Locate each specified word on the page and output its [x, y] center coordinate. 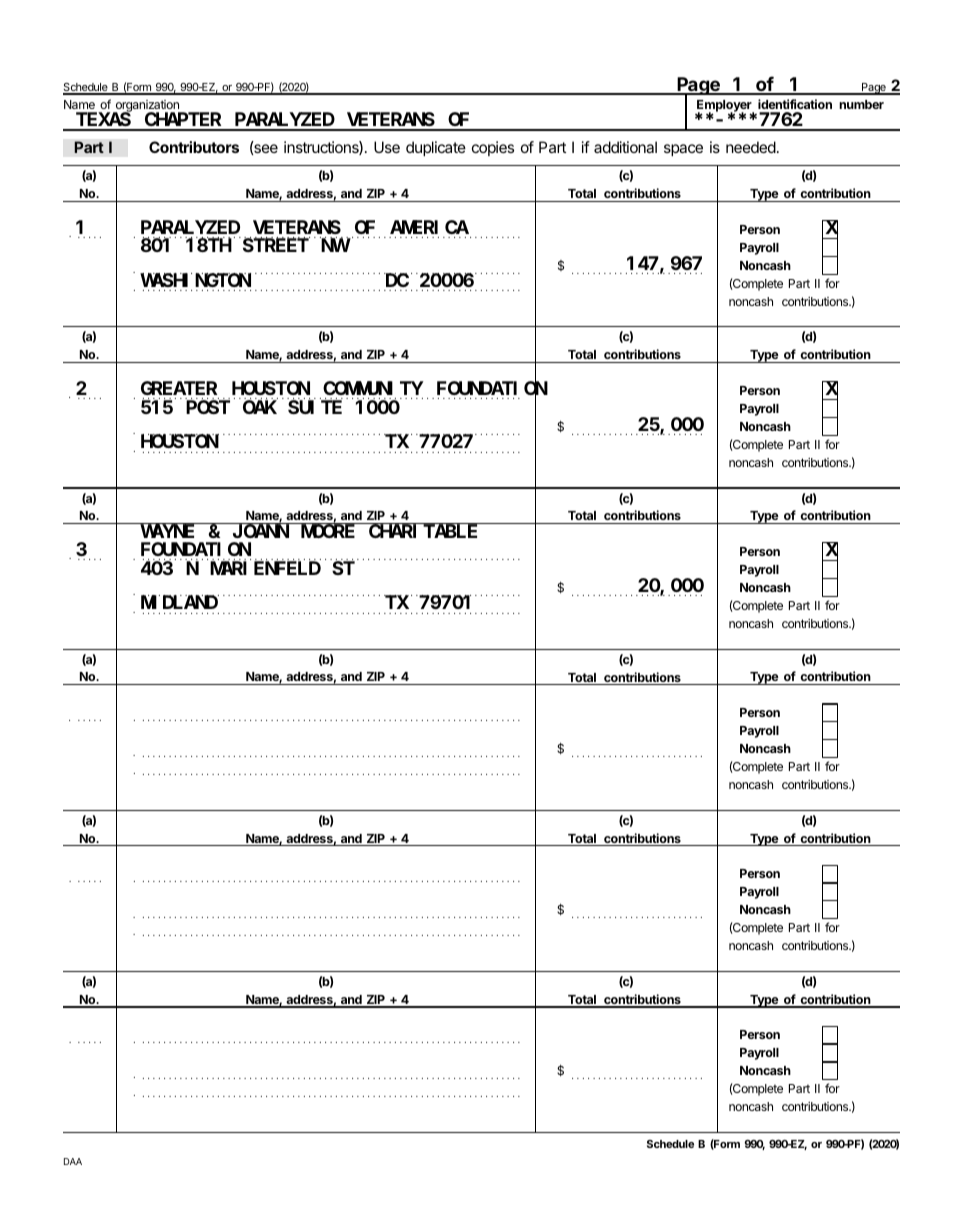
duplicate [436, 148]
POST [208, 407]
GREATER [179, 388]
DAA [73, 1161]
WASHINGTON [195, 280]
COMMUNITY [373, 388]
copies [493, 148]
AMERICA [429, 227]
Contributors [194, 147]
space [683, 150]
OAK [260, 407]
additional [625, 147]
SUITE [315, 407]
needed [751, 147]
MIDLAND [179, 602]
